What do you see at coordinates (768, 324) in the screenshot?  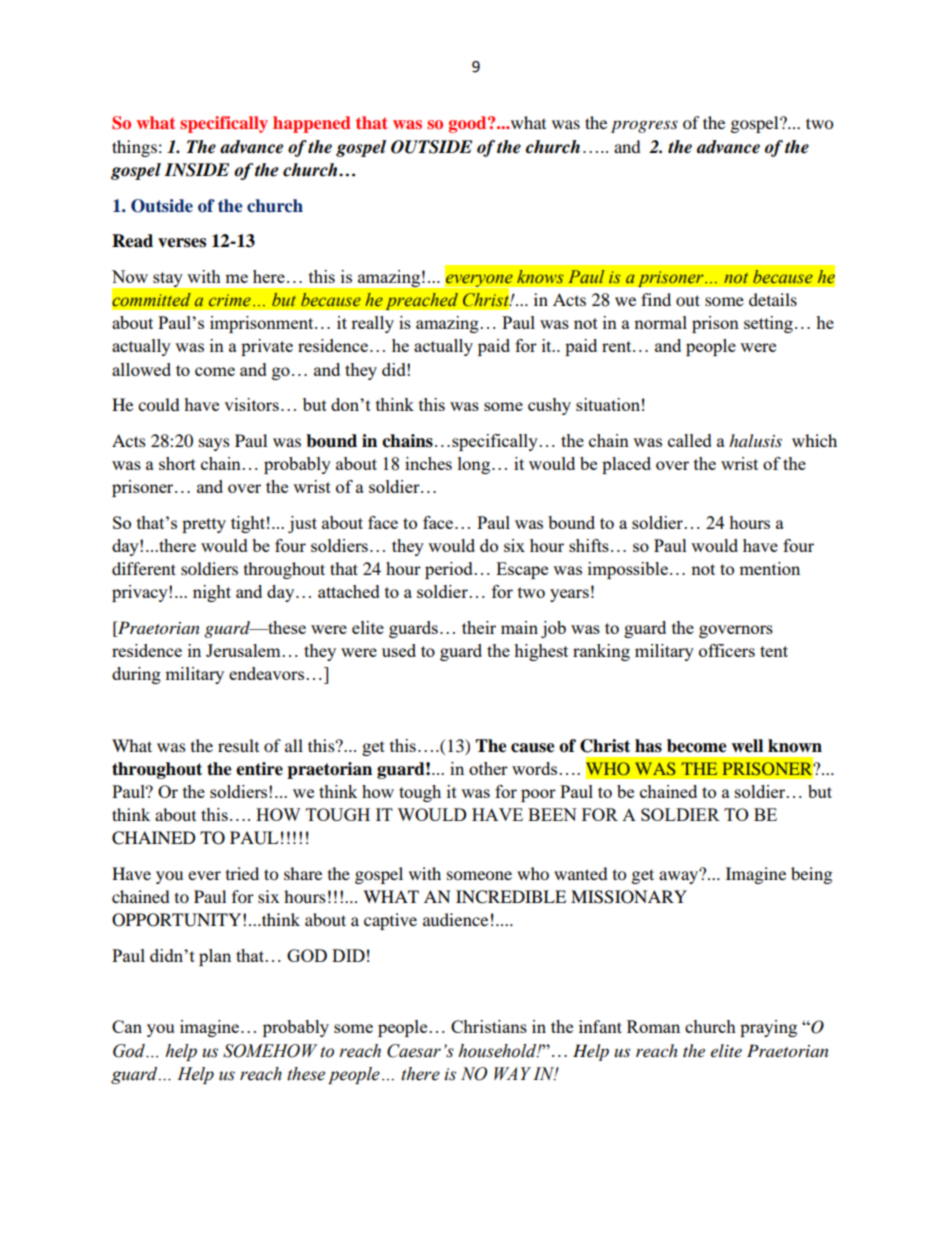 I see `setting` at bounding box center [768, 324].
